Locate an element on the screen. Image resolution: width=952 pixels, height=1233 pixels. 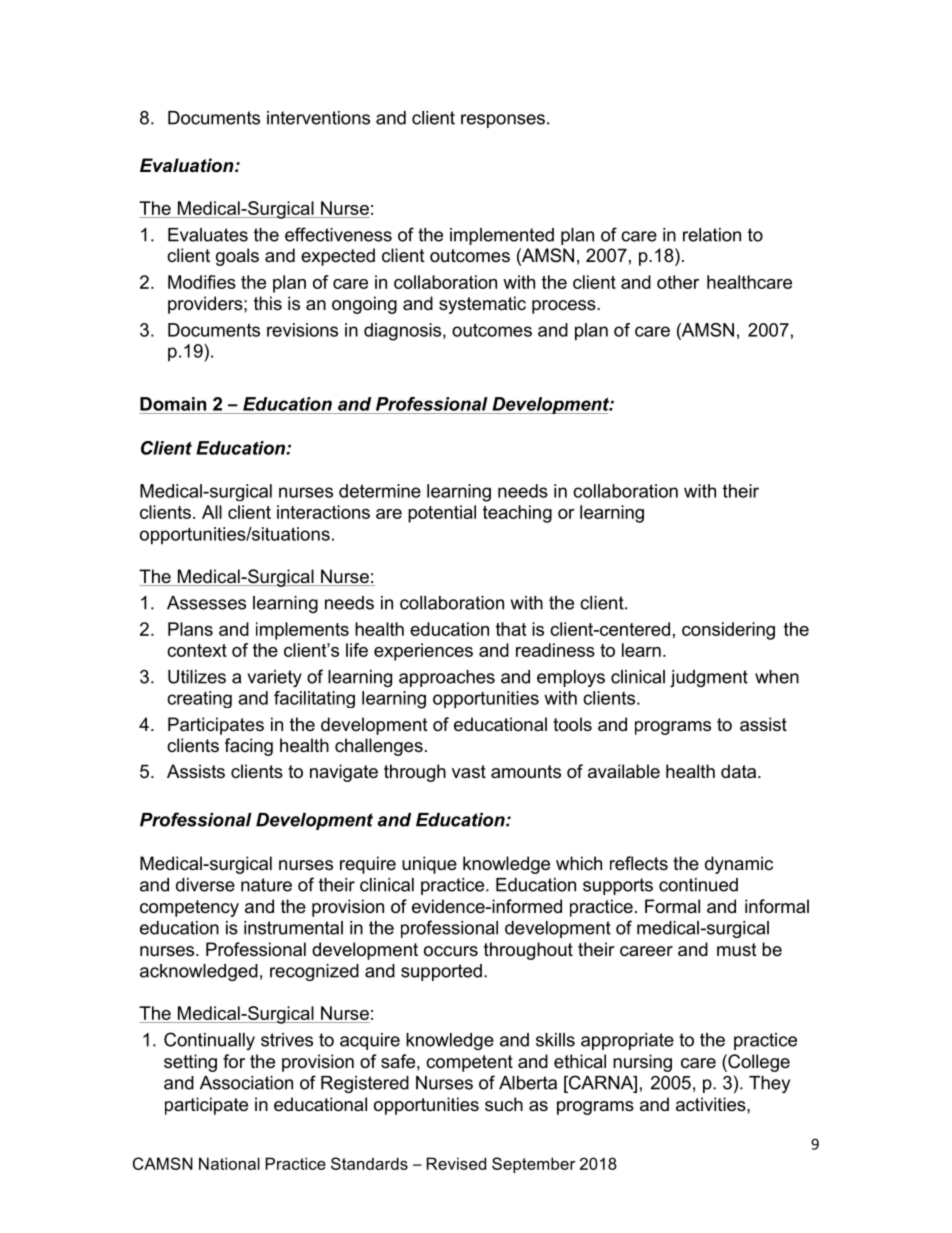
nature is located at coordinates (266, 885).
